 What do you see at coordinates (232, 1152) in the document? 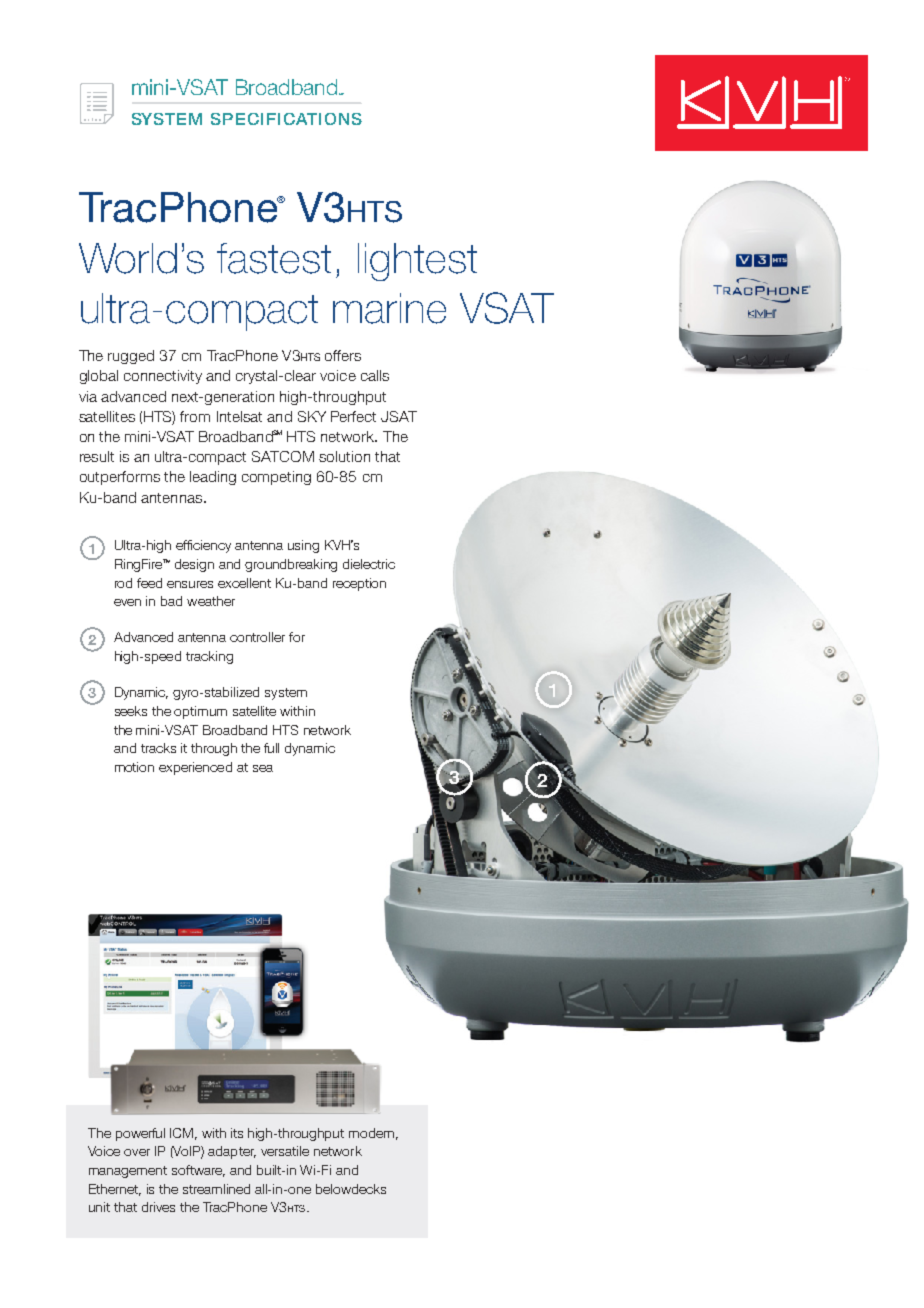
I see `adapter` at bounding box center [232, 1152].
